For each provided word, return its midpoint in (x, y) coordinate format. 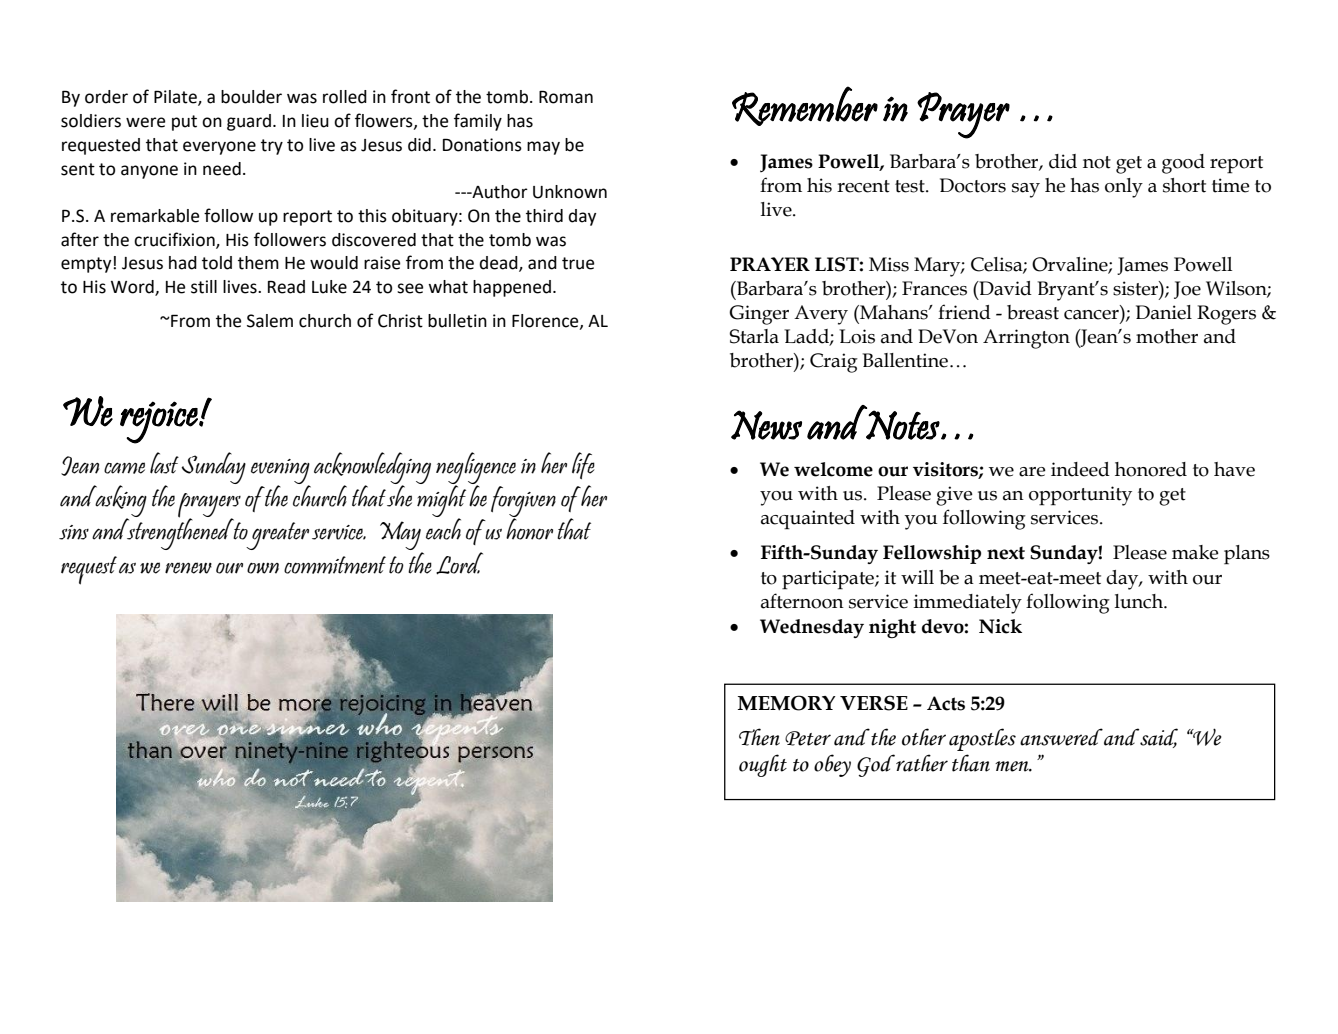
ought (763, 765)
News (766, 425)
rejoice (160, 422)
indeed (1080, 469)
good (1183, 164)
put (184, 123)
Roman (566, 97)
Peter (808, 738)
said (1158, 738)
